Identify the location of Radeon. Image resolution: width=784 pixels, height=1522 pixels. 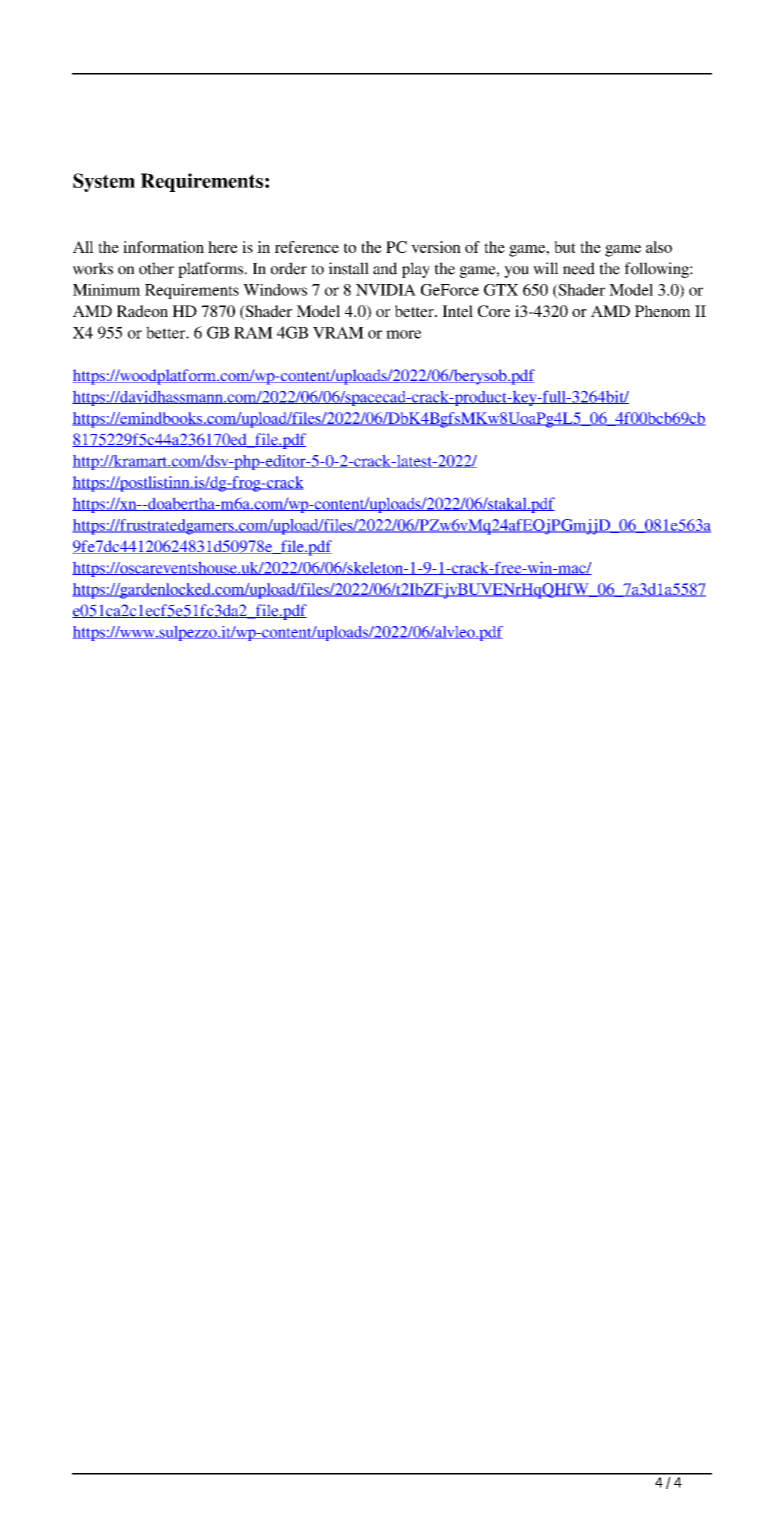
(142, 311).
